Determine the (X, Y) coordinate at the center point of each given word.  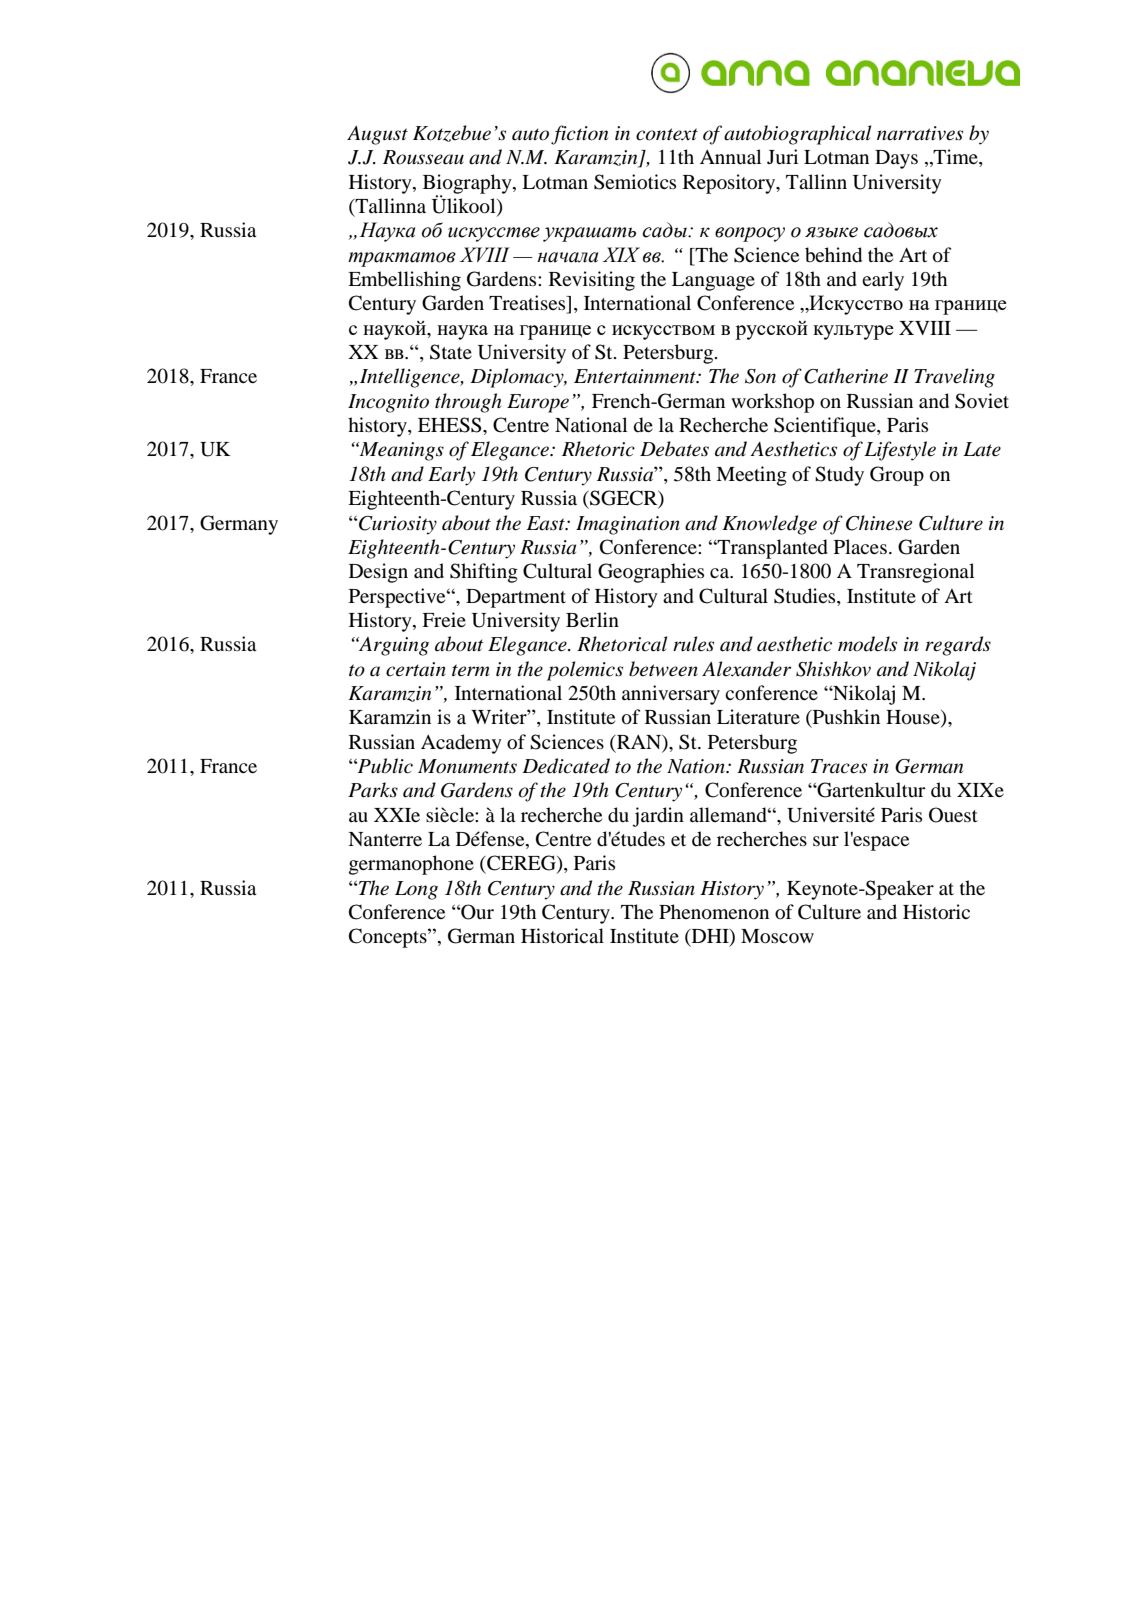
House (914, 718)
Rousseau (423, 157)
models (867, 644)
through (468, 403)
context (667, 134)
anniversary (671, 695)
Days (896, 159)
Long (416, 890)
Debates (674, 449)
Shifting (484, 573)
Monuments (467, 766)
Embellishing (404, 281)
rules (693, 644)
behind (833, 255)
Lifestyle (900, 451)
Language (713, 281)
